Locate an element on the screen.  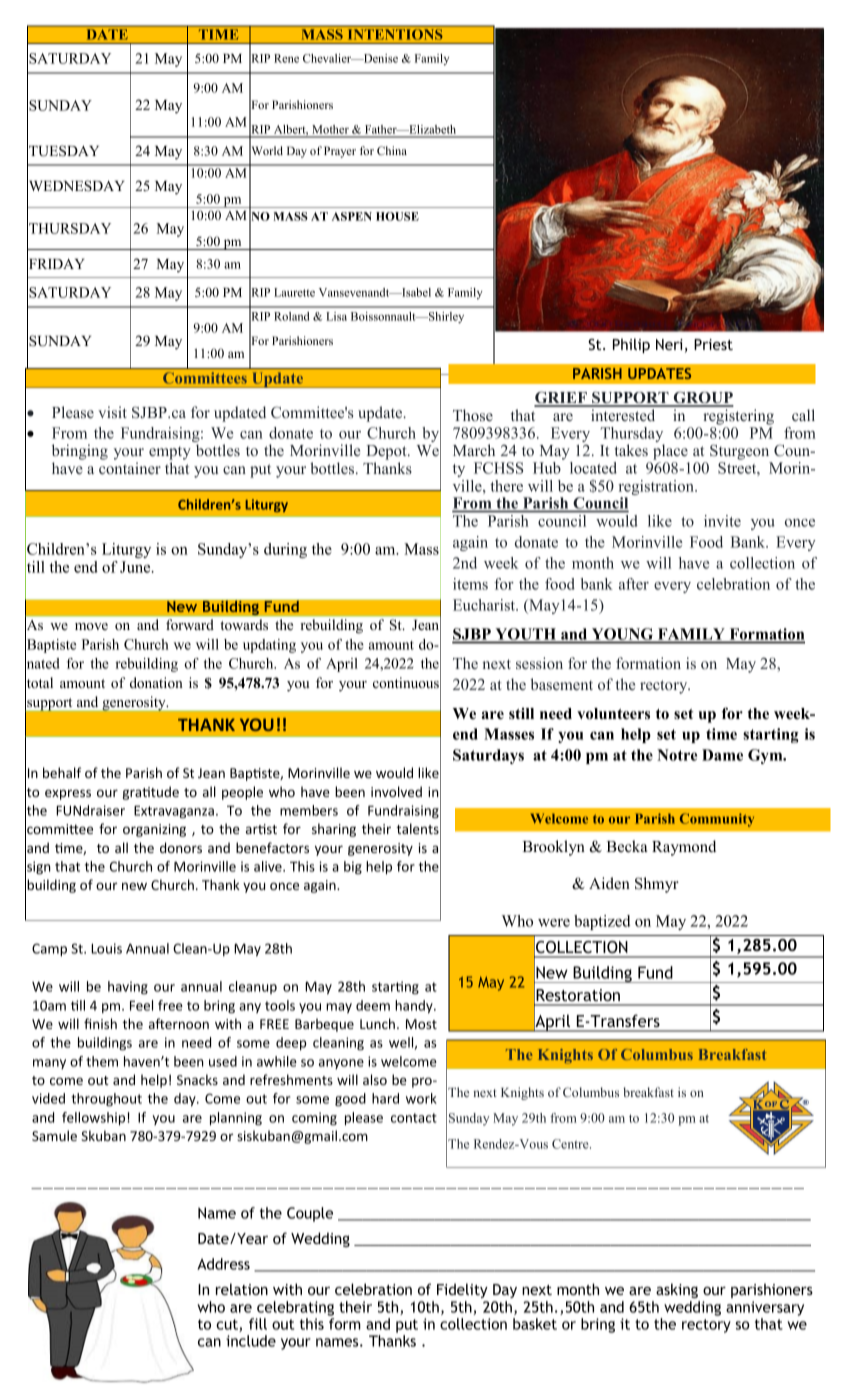
Priest is located at coordinates (713, 344).
